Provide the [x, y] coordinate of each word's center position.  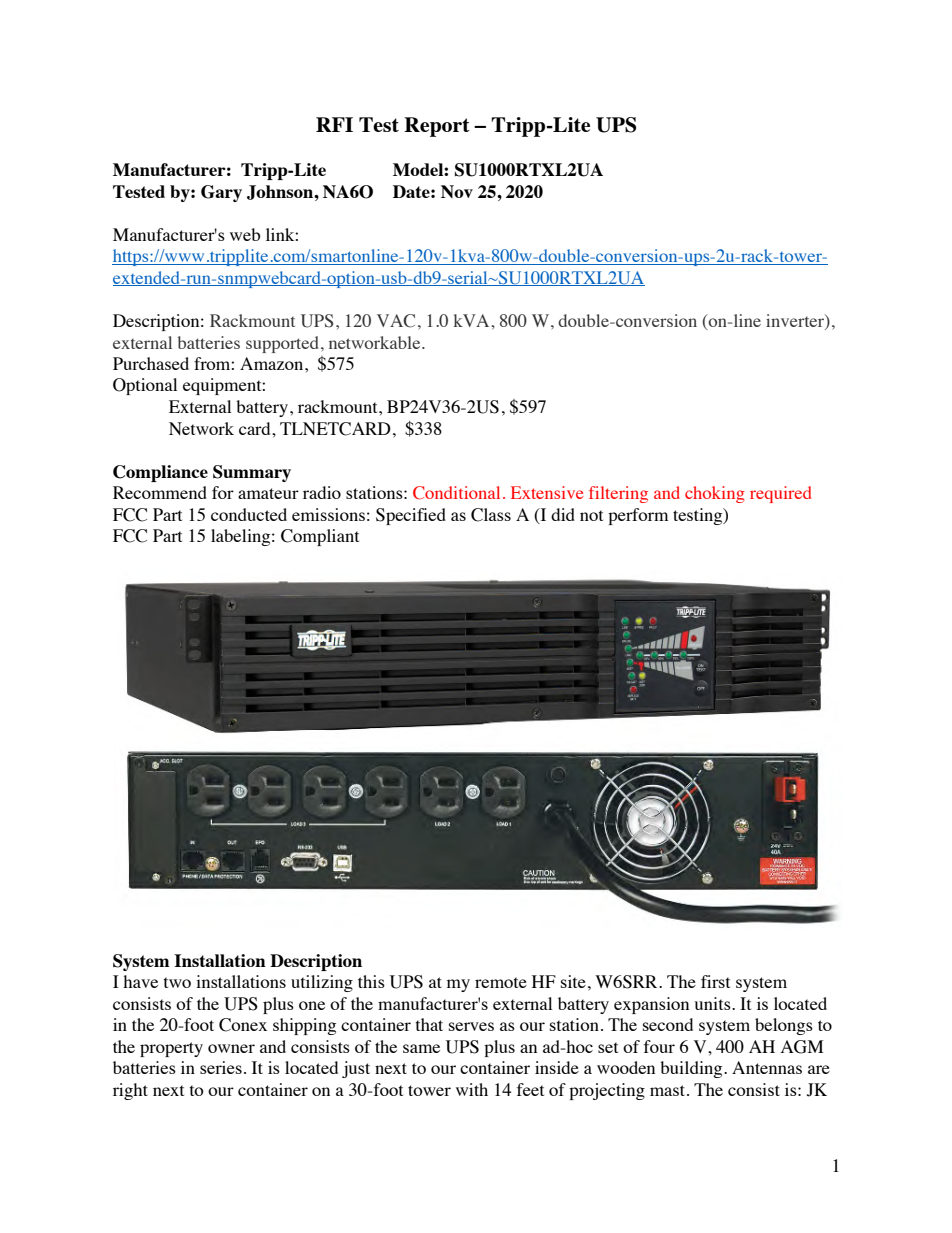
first [715, 981]
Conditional [456, 493]
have [140, 981]
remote [501, 982]
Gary [221, 193]
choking [715, 494]
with [472, 1089]
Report [437, 127]
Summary [252, 473]
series [221, 1067]
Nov [457, 191]
